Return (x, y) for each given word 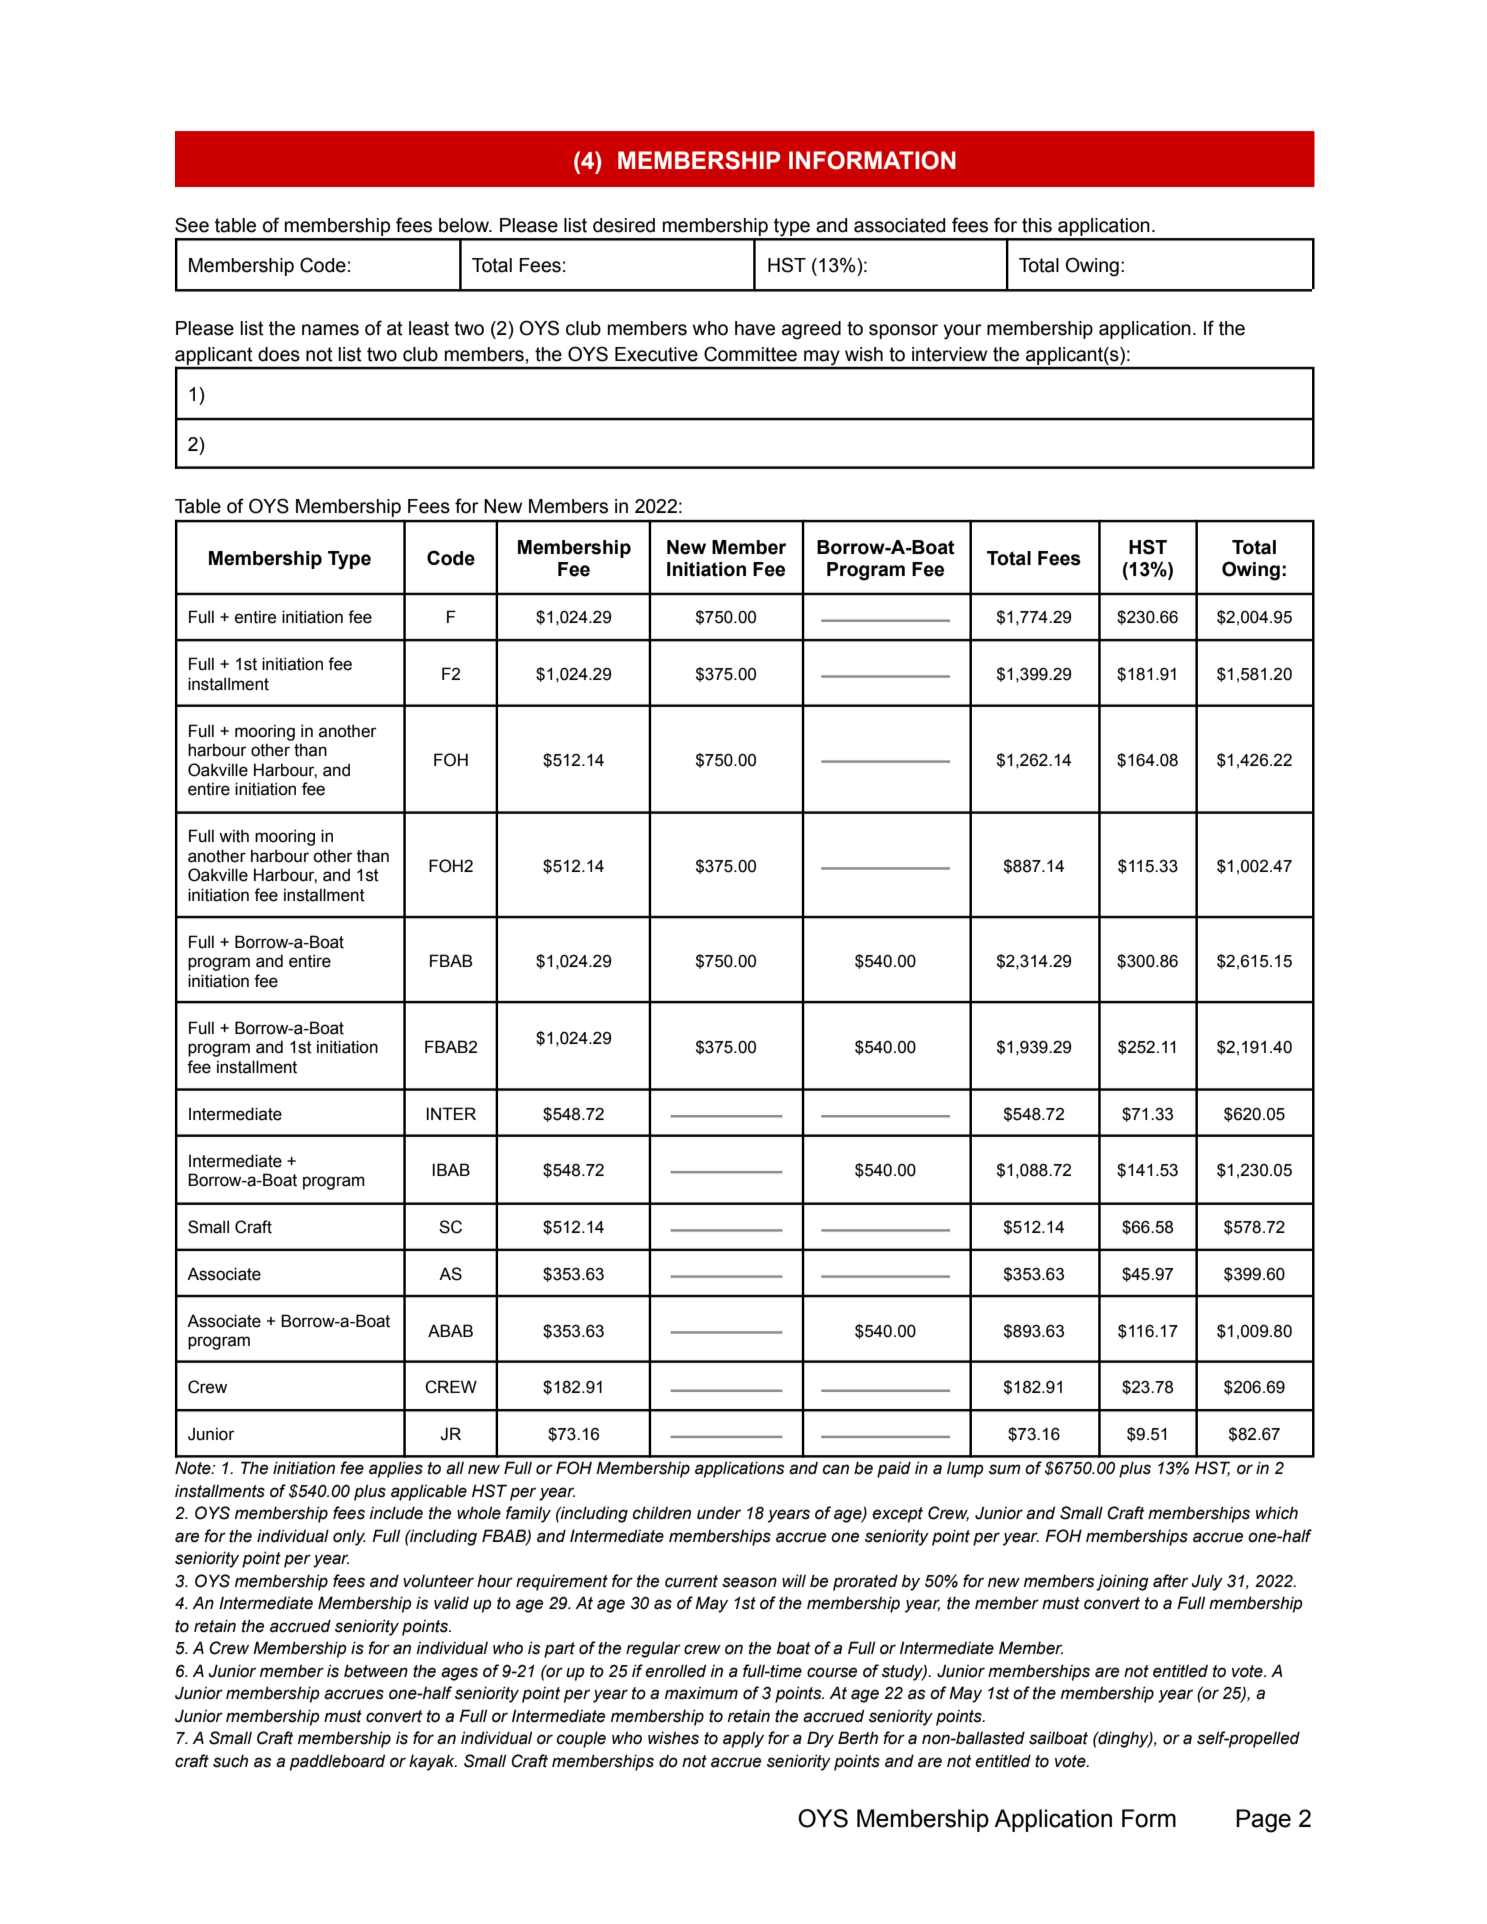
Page (1263, 1821)
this (1037, 225)
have (755, 328)
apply (743, 1739)
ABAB (450, 1330)
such (230, 1761)
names (330, 330)
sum (1005, 1469)
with (234, 836)
